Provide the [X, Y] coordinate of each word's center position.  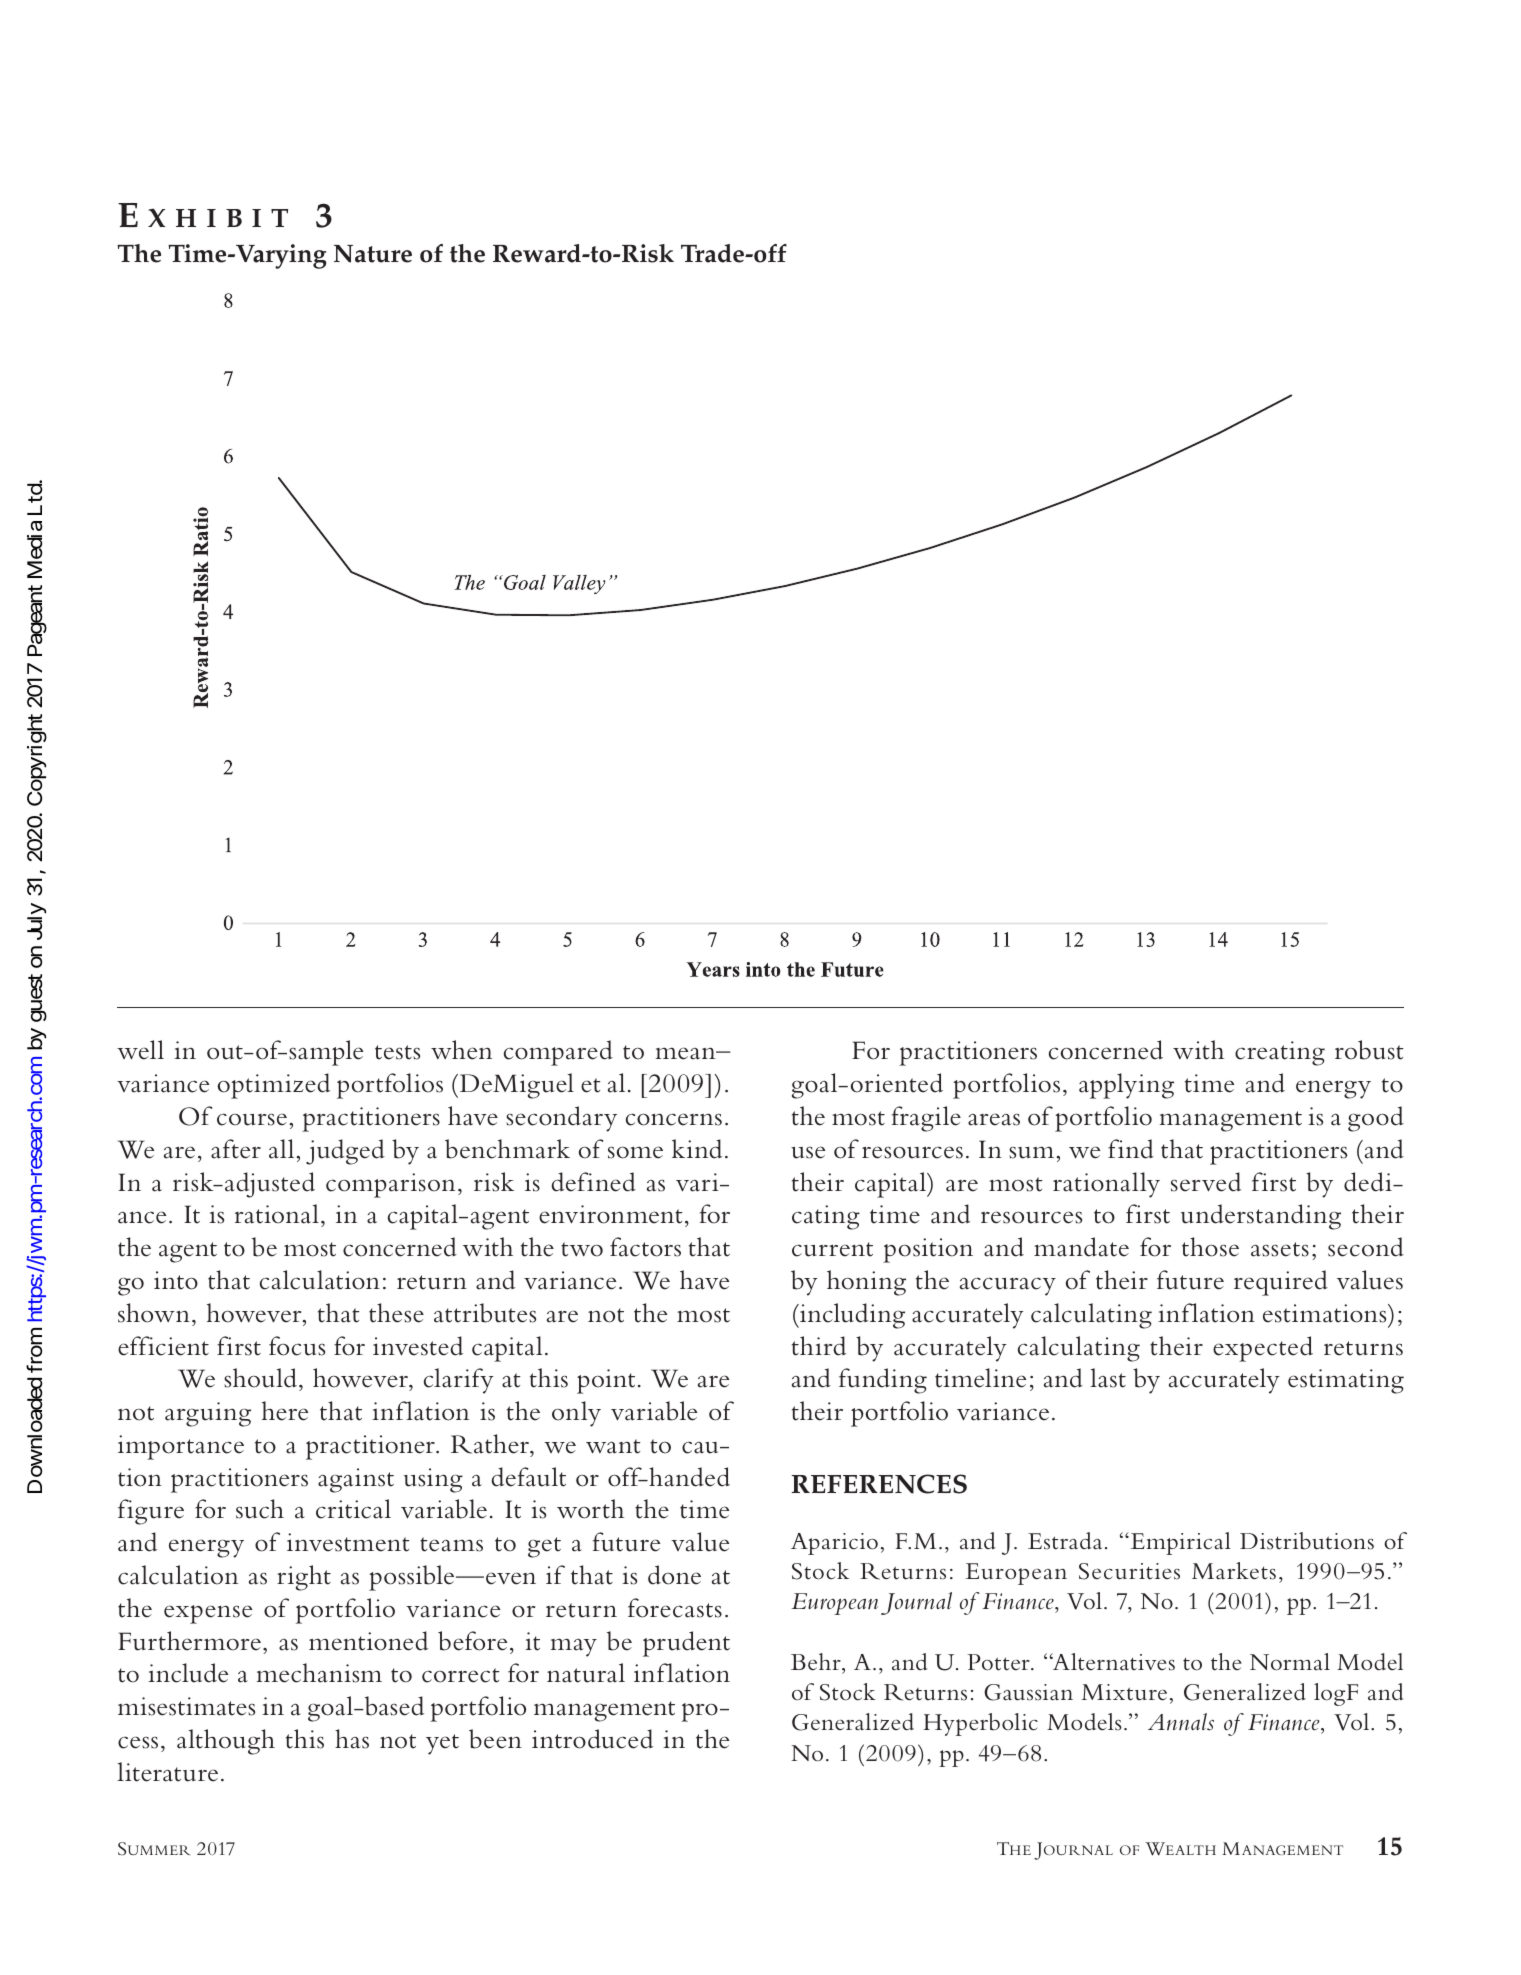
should [260, 1378]
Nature [373, 254]
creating [1280, 1053]
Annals [1181, 1722]
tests [397, 1052]
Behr [817, 1662]
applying [1126, 1086]
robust [1369, 1050]
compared [558, 1053]
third [819, 1346]
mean [686, 1053]
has [352, 1739]
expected [1263, 1349]
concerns [674, 1119]
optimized [274, 1086]
